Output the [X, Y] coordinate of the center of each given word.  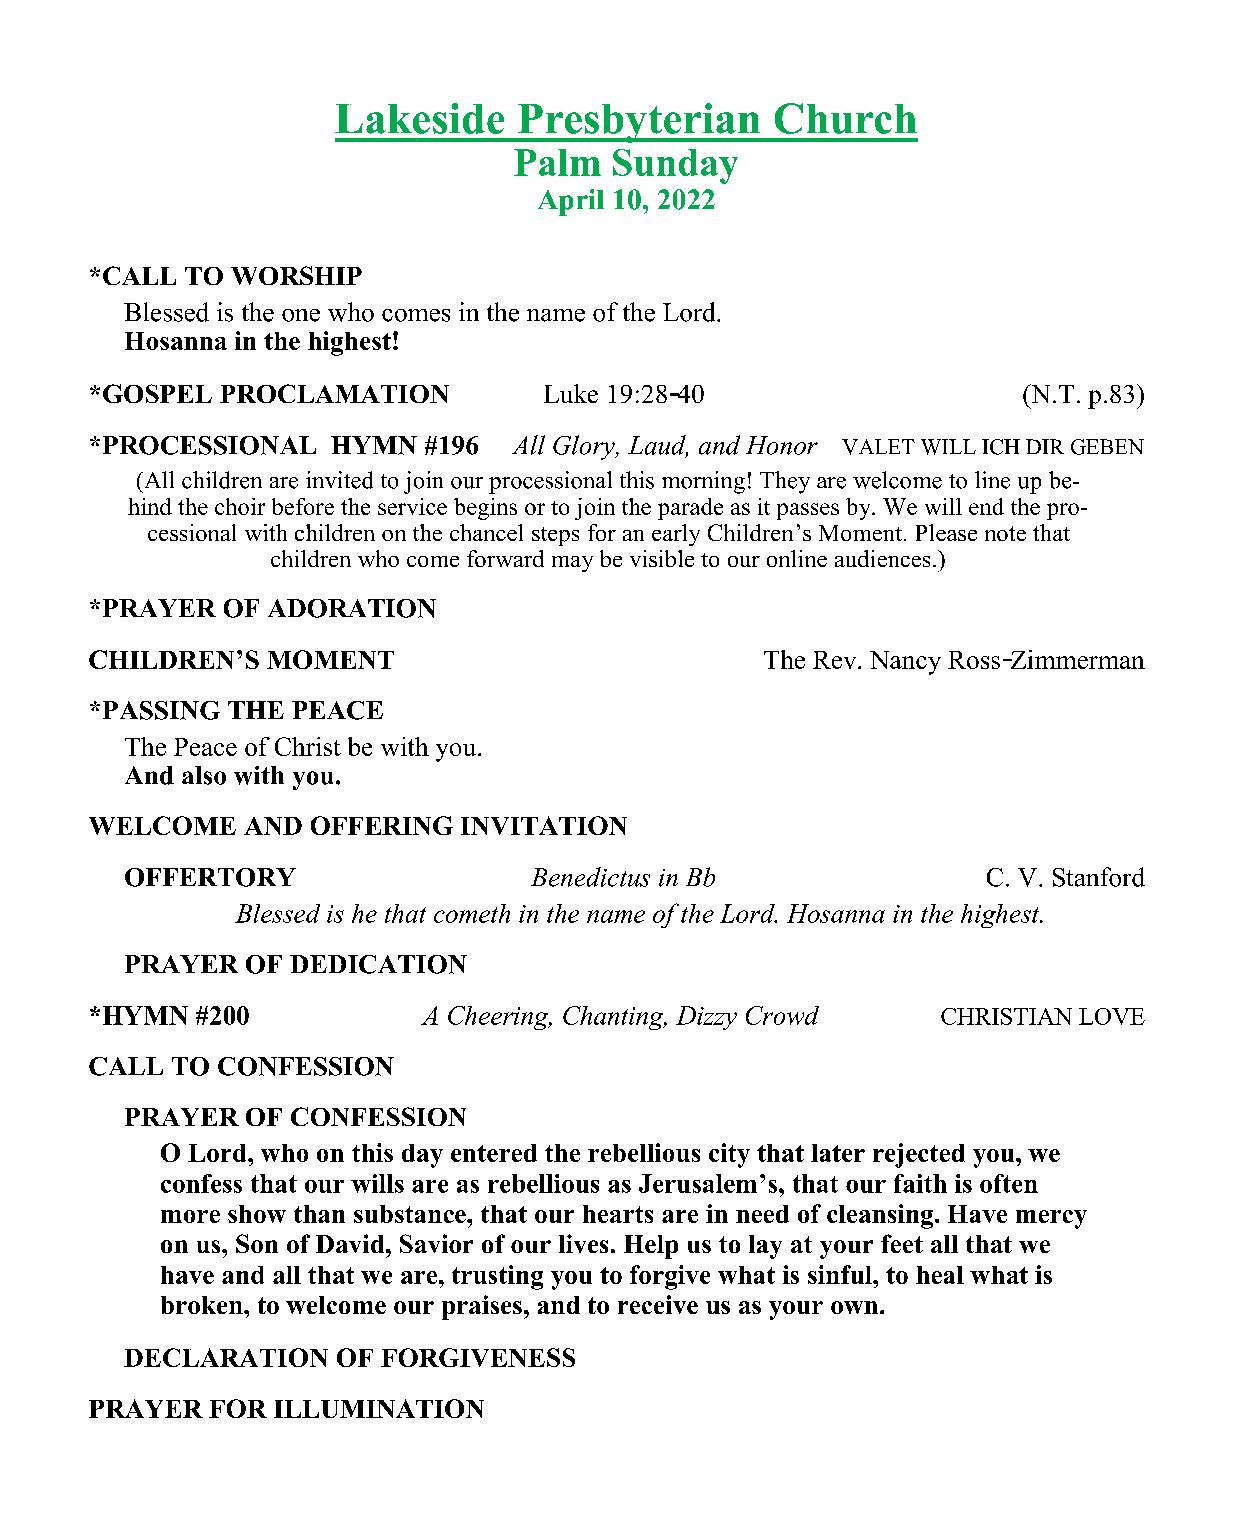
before [303, 506]
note [1005, 533]
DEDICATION [378, 964]
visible [662, 558]
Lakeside [419, 118]
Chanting [614, 1018]
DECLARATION [226, 1357]
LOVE [1112, 1016]
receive [658, 1304]
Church [846, 118]
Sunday [675, 166]
